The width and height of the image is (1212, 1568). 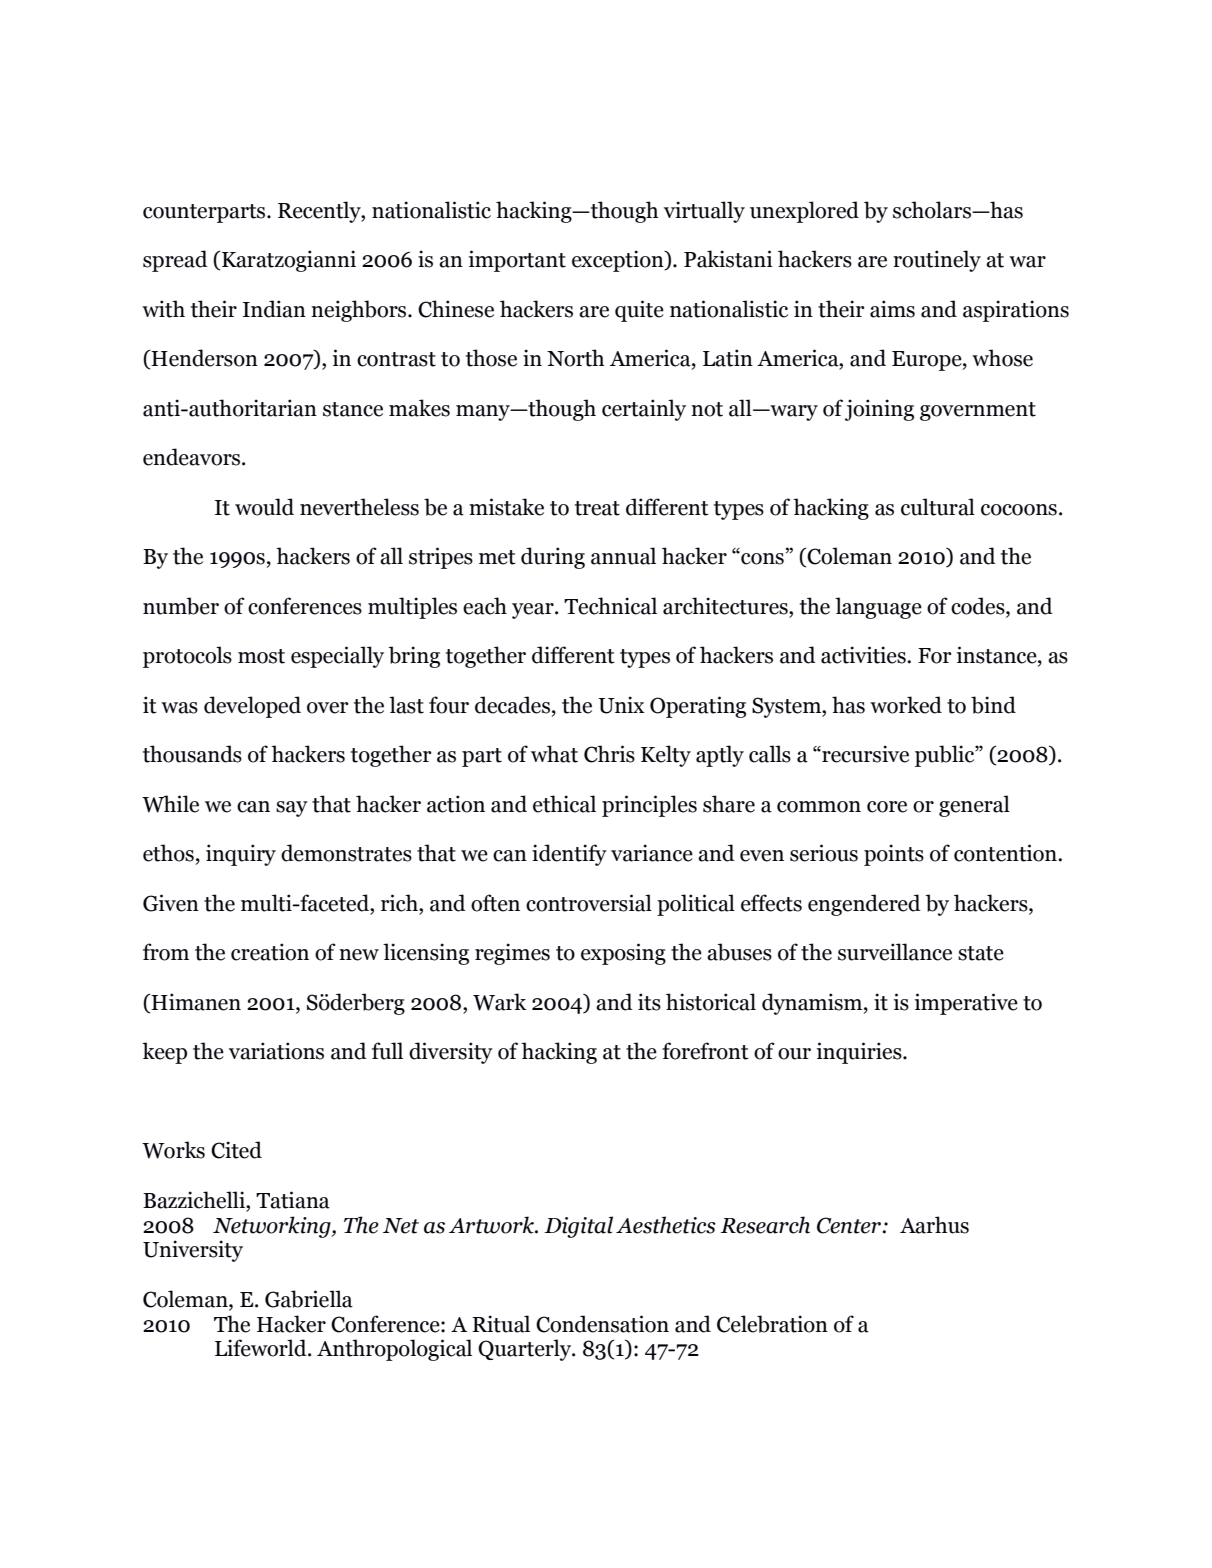 I want to click on would, so click(x=264, y=507).
